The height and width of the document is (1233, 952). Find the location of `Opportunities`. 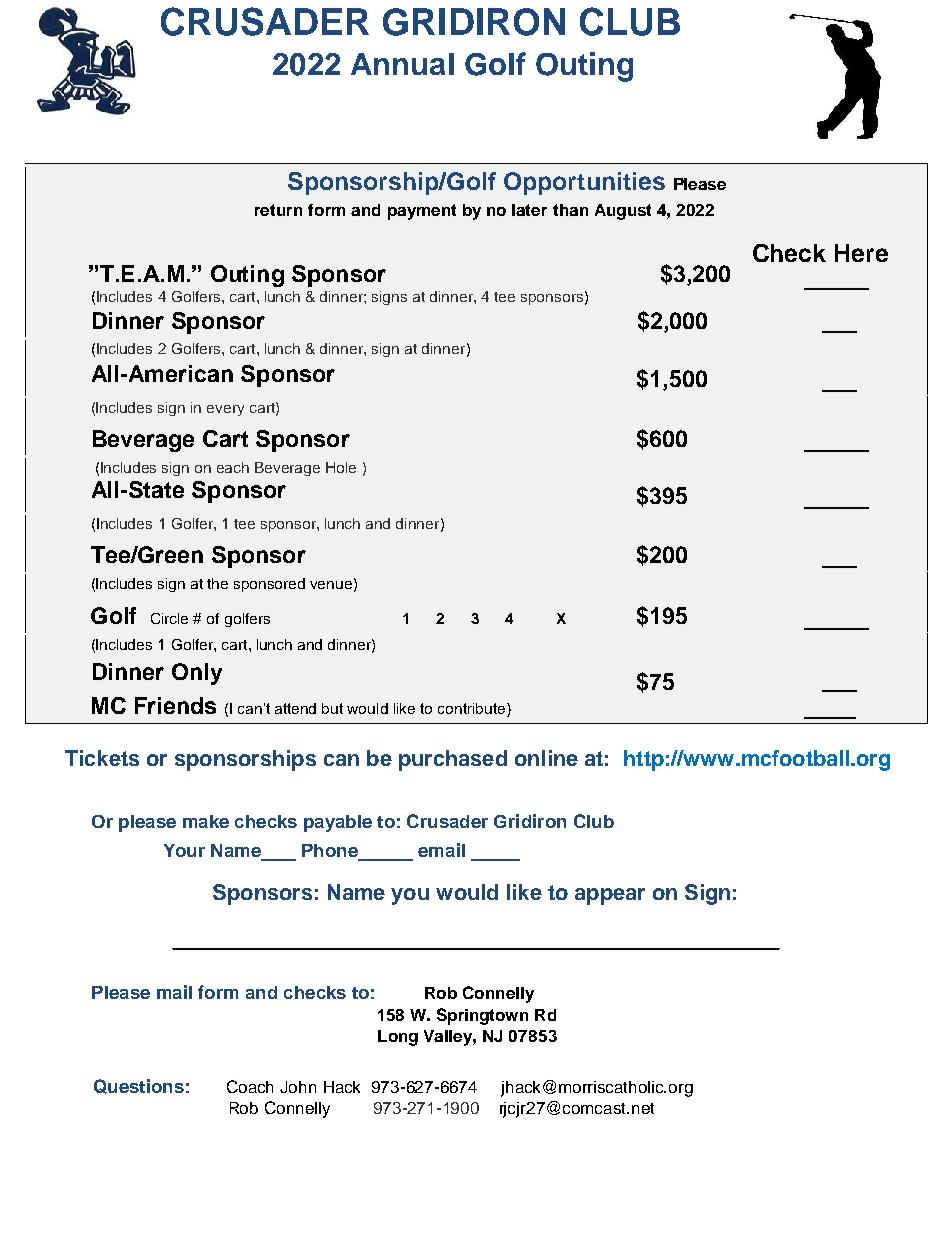

Opportunities is located at coordinates (584, 183).
